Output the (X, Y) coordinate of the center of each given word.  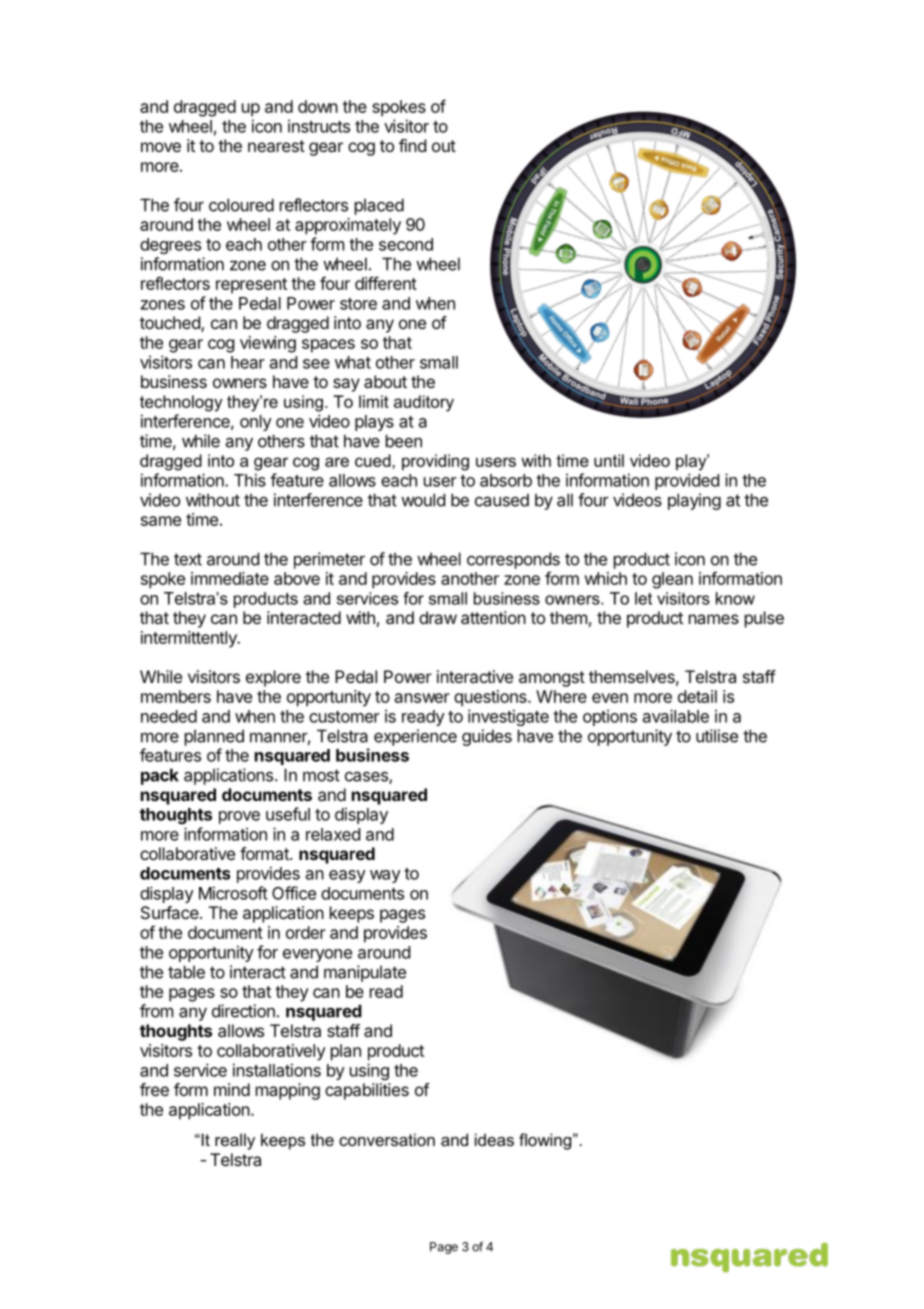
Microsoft (233, 893)
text (188, 559)
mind (232, 1089)
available (676, 716)
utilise (717, 736)
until (609, 460)
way (385, 876)
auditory (424, 403)
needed (169, 716)
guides (487, 737)
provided (687, 481)
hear (248, 362)
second (406, 244)
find (412, 145)
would (423, 500)
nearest (276, 146)
